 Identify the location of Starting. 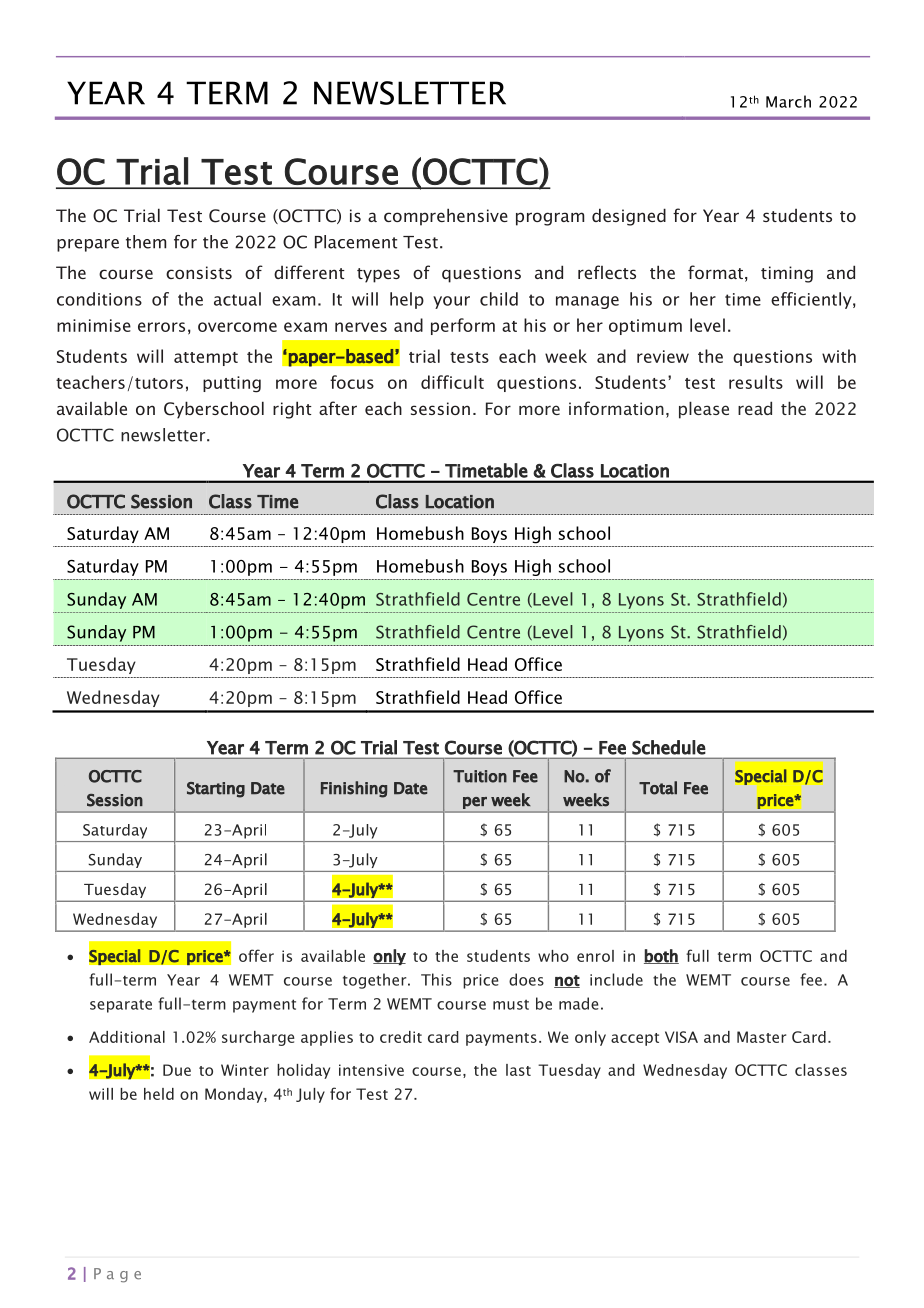
(216, 790).
